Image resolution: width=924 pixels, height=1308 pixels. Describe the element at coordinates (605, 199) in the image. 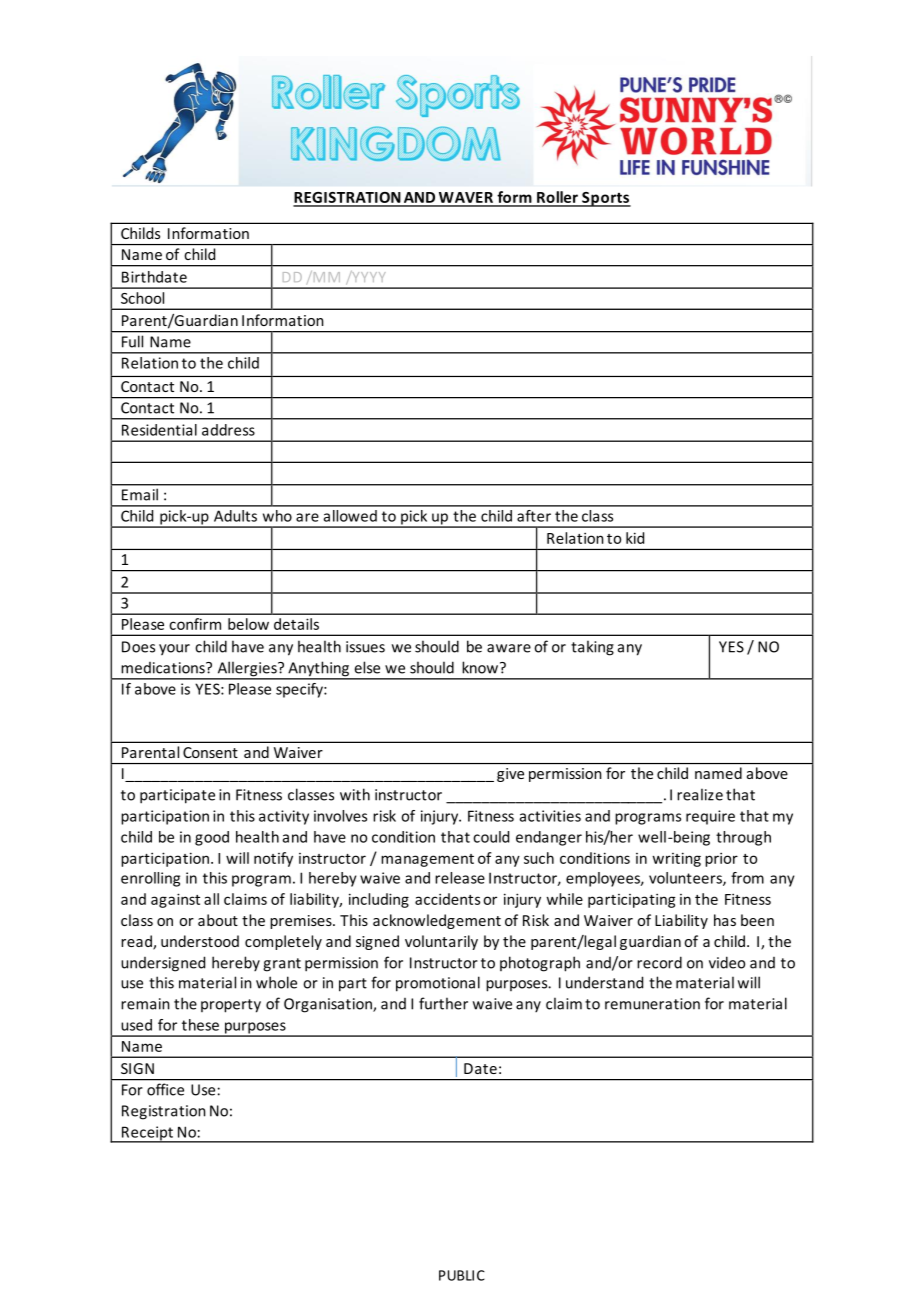

I see `Sports` at that location.
